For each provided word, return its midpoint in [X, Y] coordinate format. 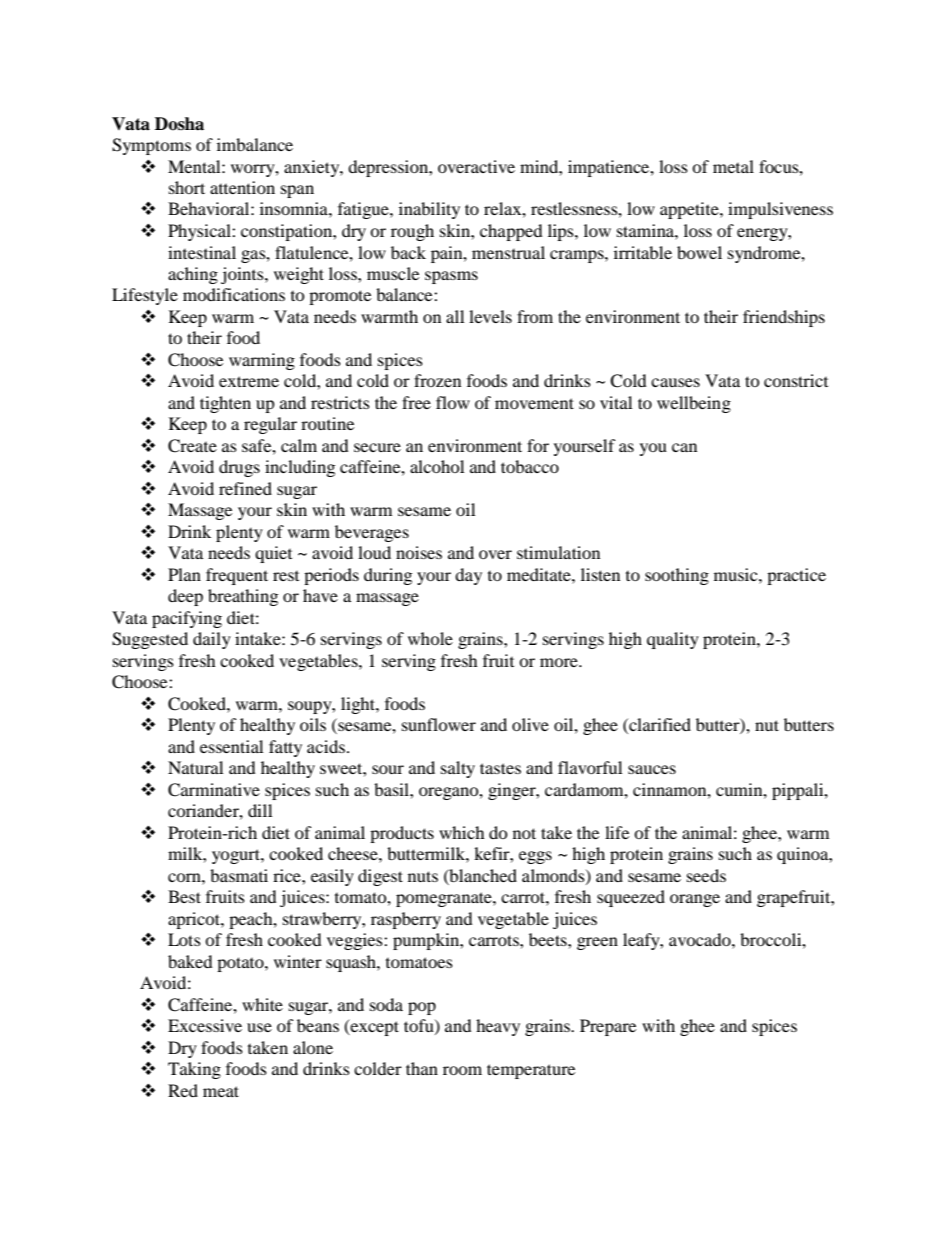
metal [733, 166]
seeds [706, 875]
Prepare [608, 1027]
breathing [243, 597]
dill [260, 810]
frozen [437, 380]
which [462, 832]
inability [429, 210]
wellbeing [694, 404]
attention [242, 187]
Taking [194, 1070]
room [462, 1070]
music [737, 574]
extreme [249, 381]
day [468, 576]
